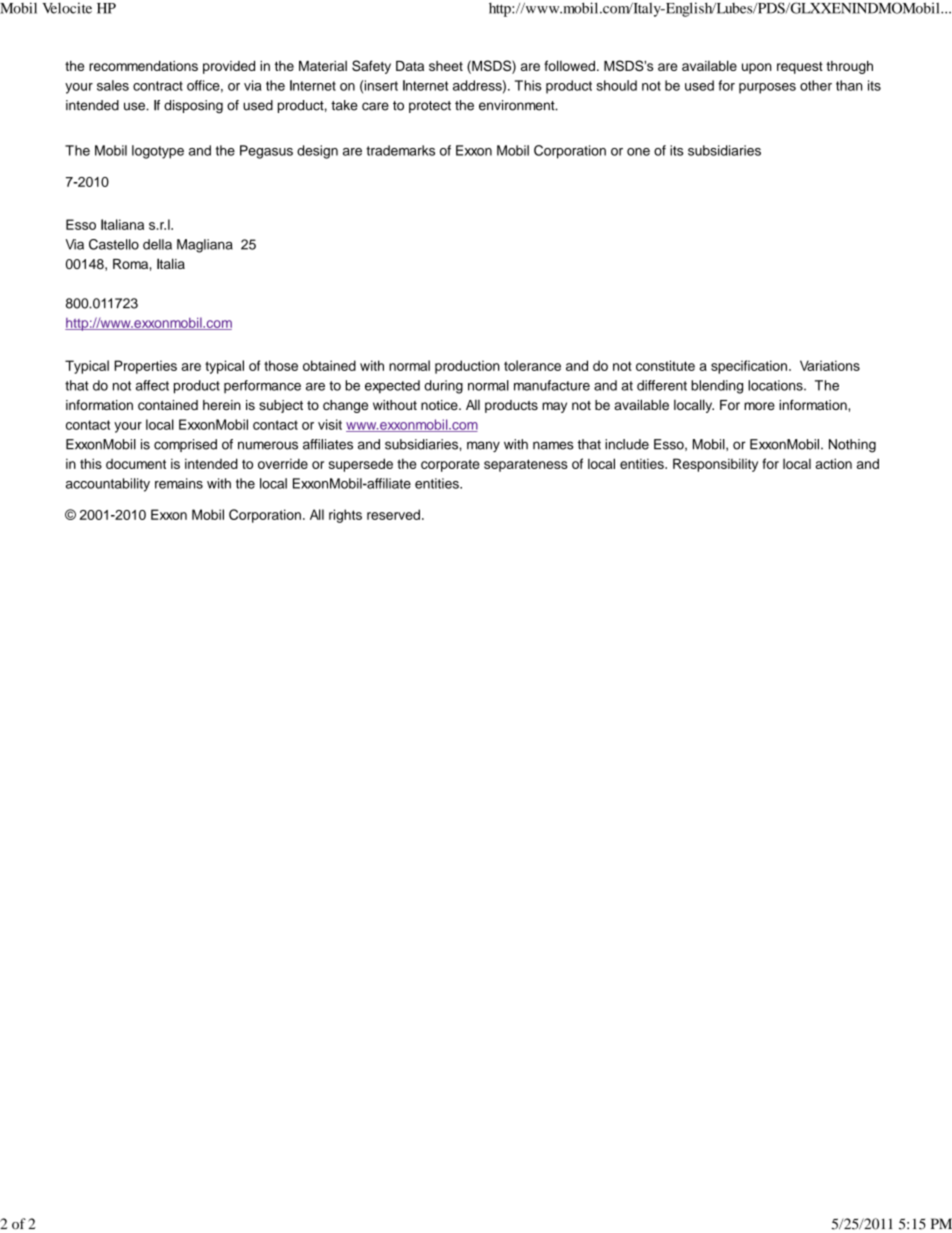  Describe the element at coordinates (158, 86) in the screenshot. I see `contract` at that location.
